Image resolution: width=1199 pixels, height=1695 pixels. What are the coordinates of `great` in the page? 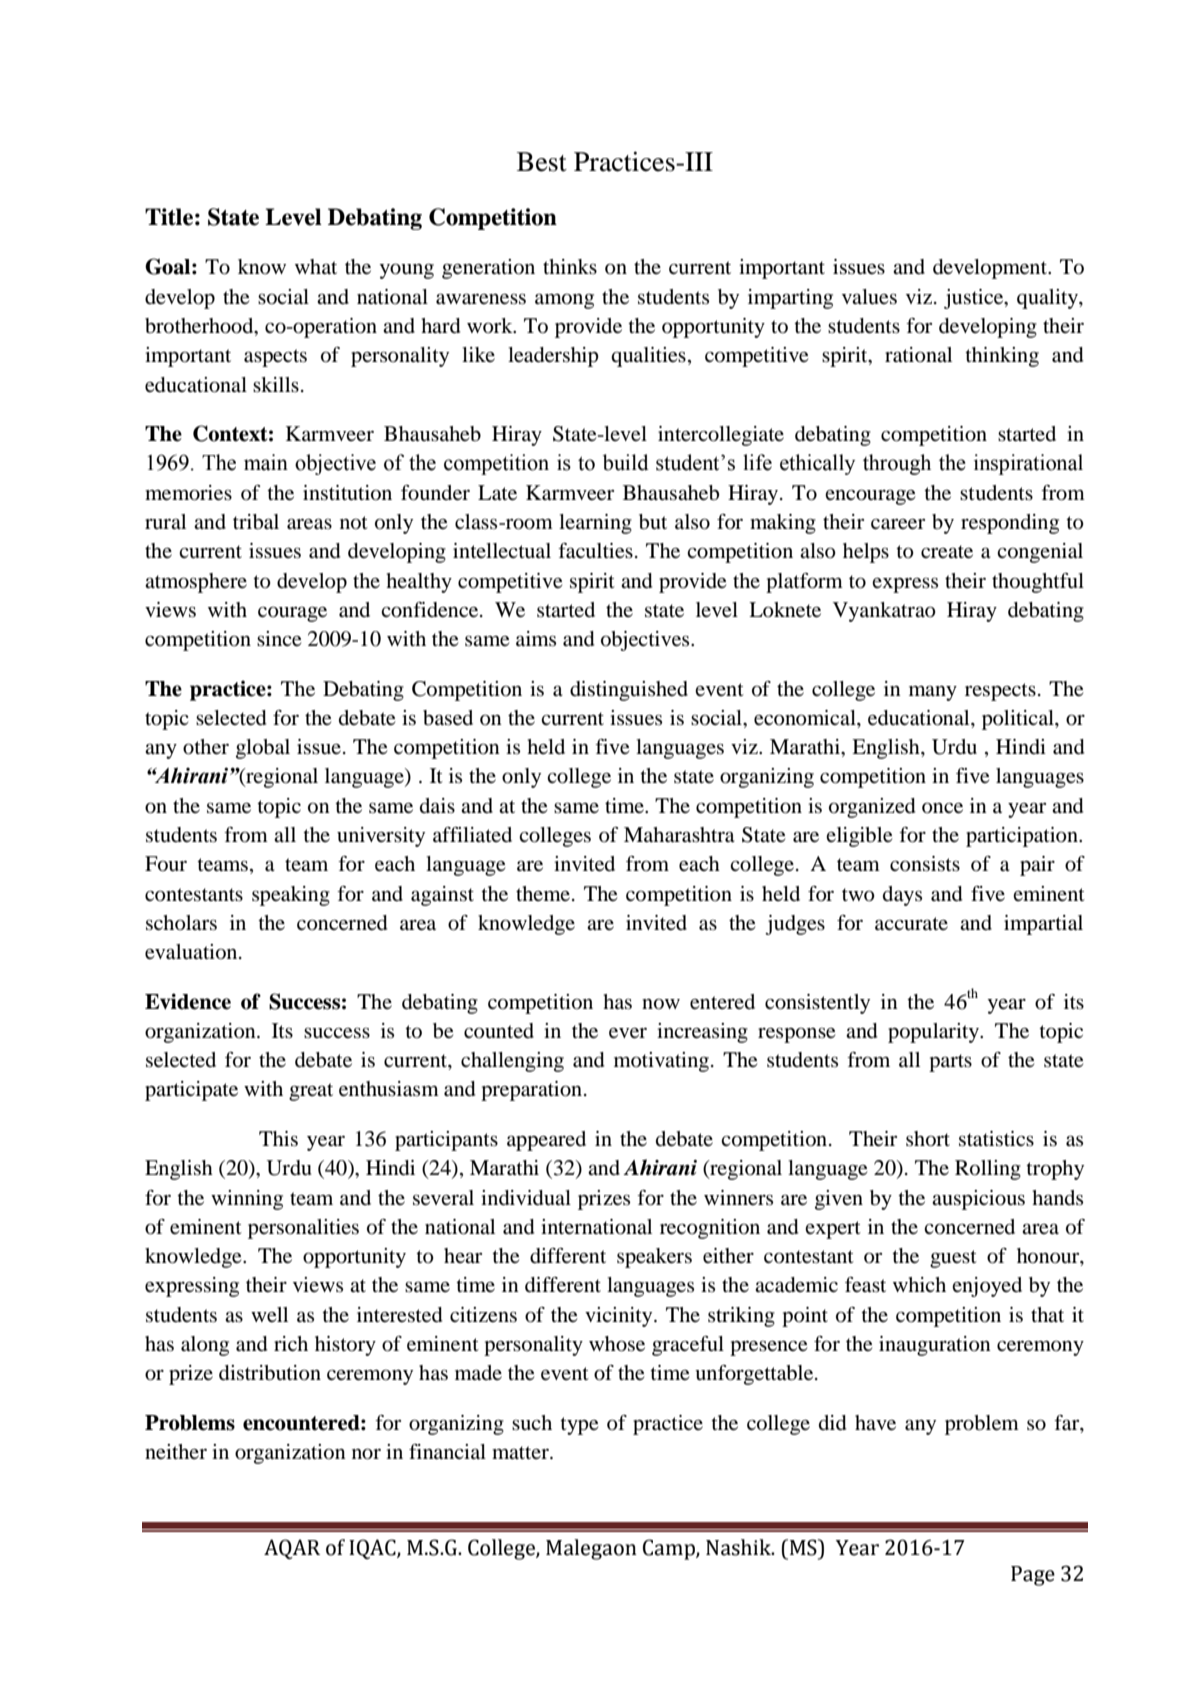 It's located at (311, 1092).
